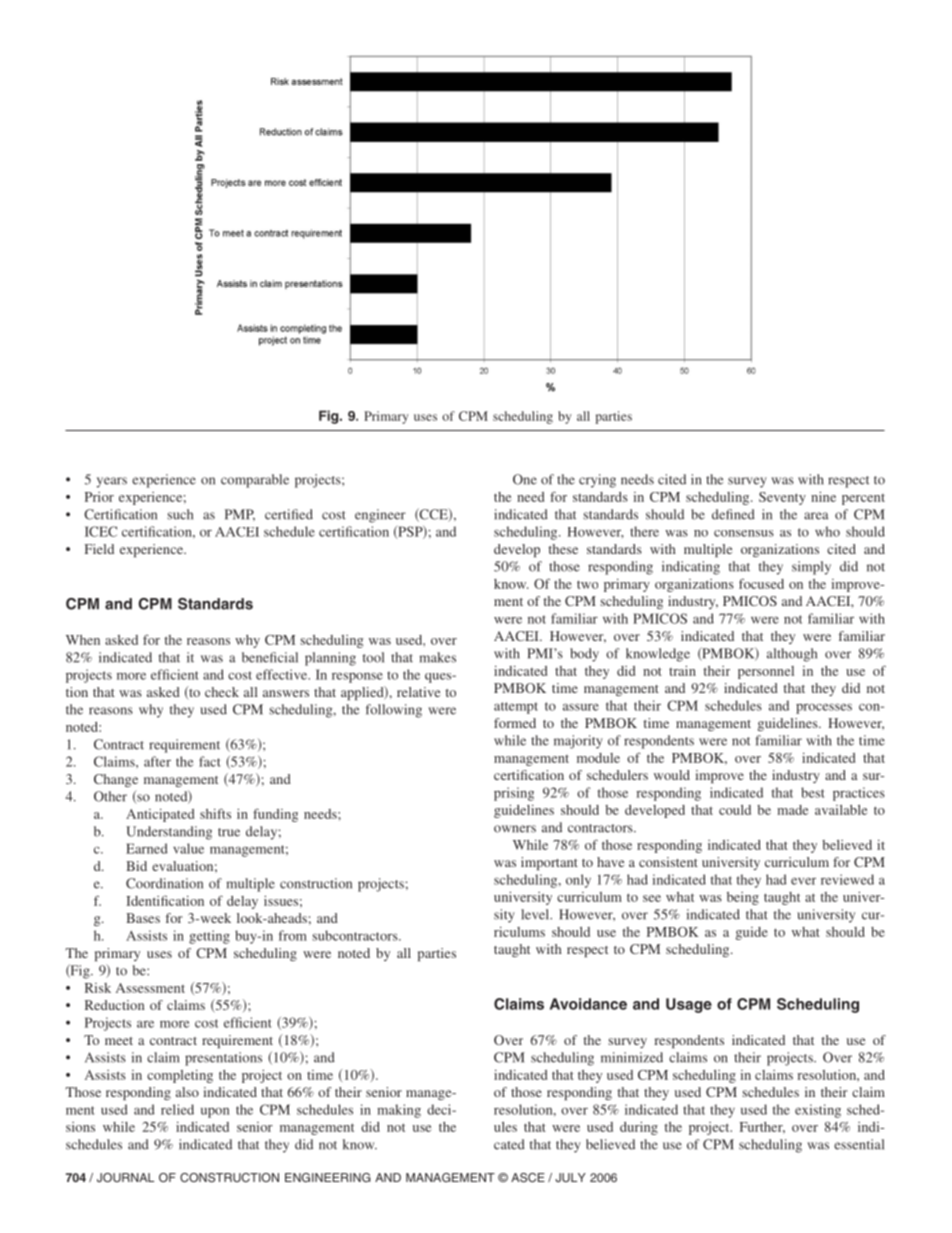  I want to click on Seventy, so click(782, 498).
